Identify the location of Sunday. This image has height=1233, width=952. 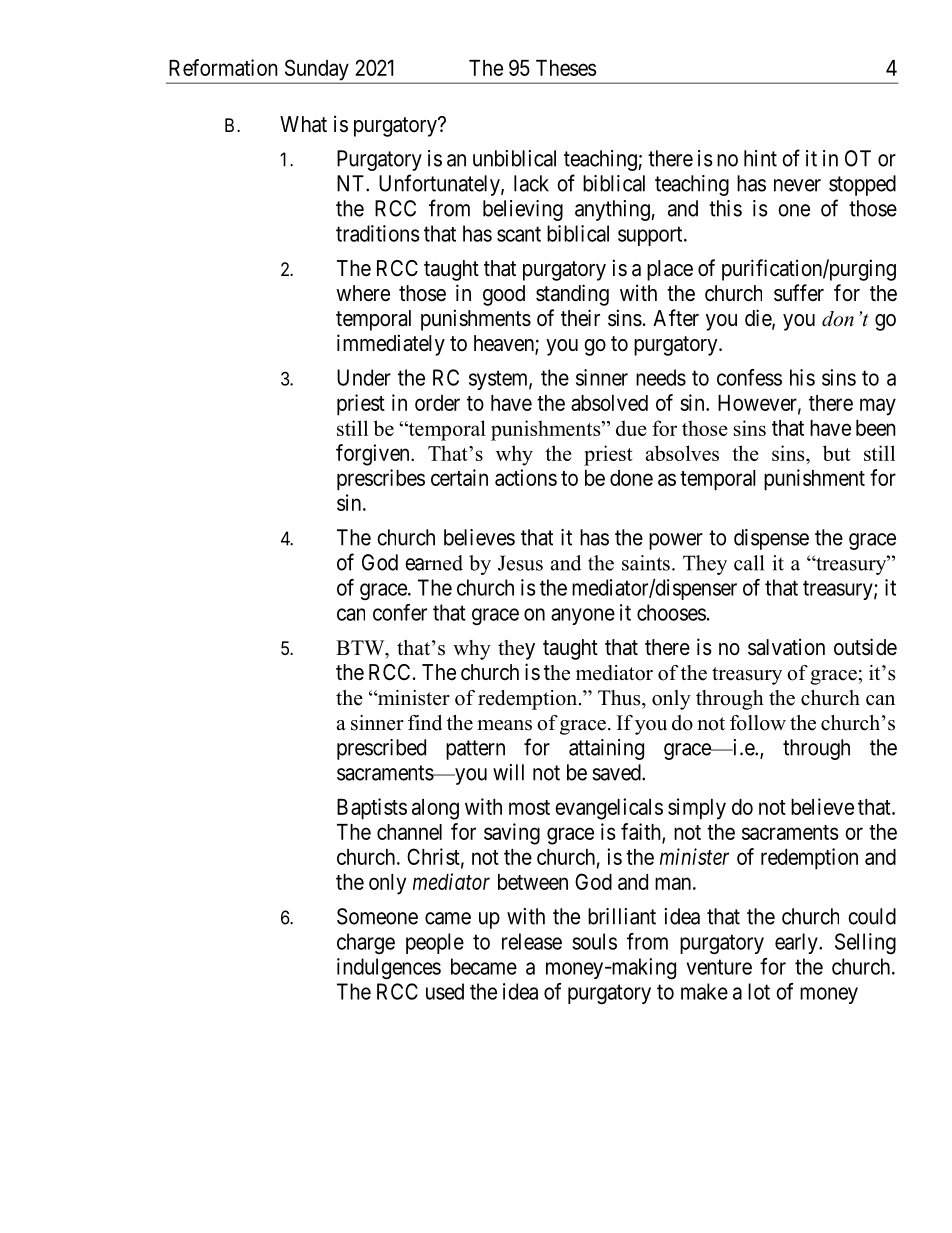
(316, 71).
